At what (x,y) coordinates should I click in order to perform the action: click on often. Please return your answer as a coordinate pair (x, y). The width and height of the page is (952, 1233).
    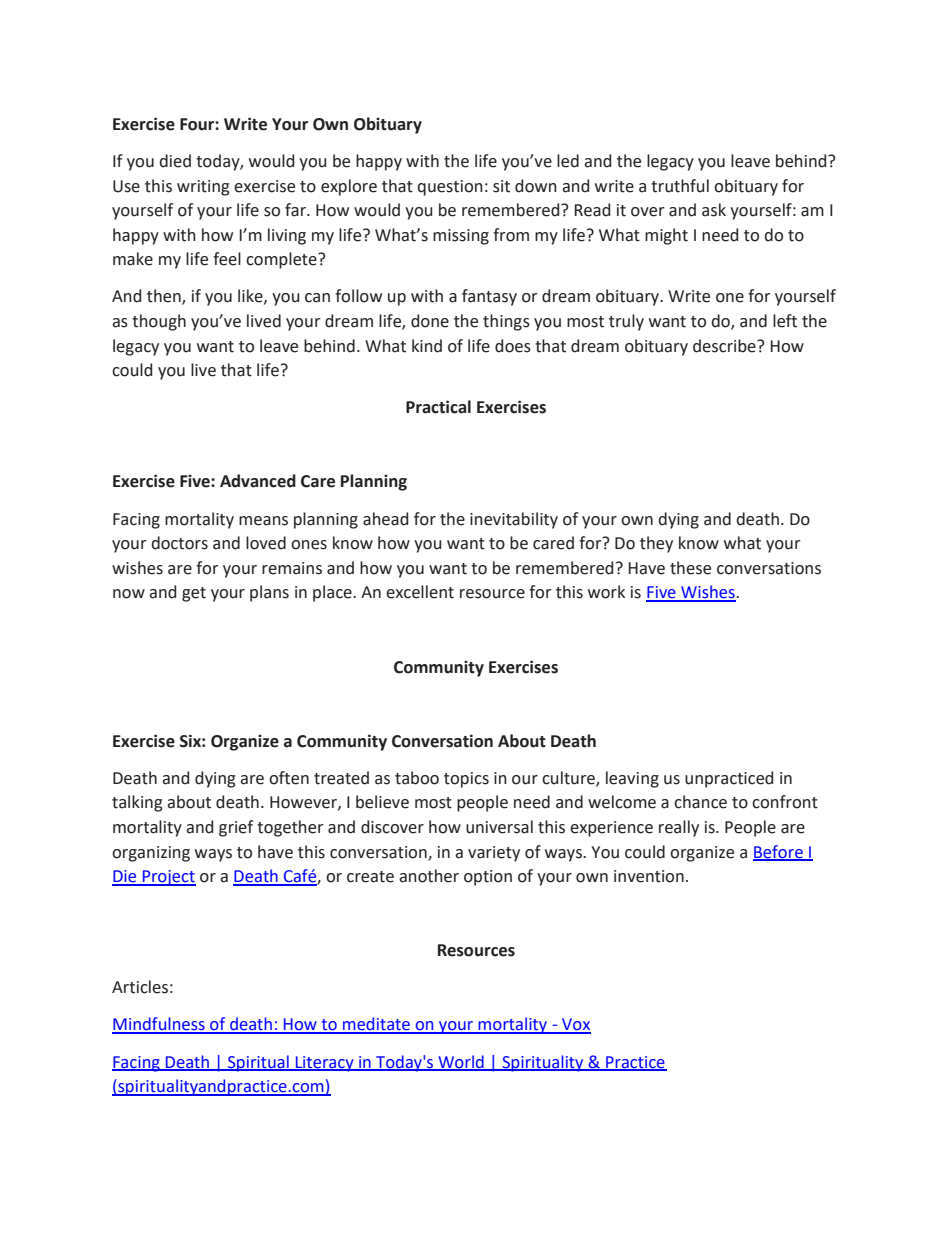
    Looking at the image, I should click on (289, 778).
